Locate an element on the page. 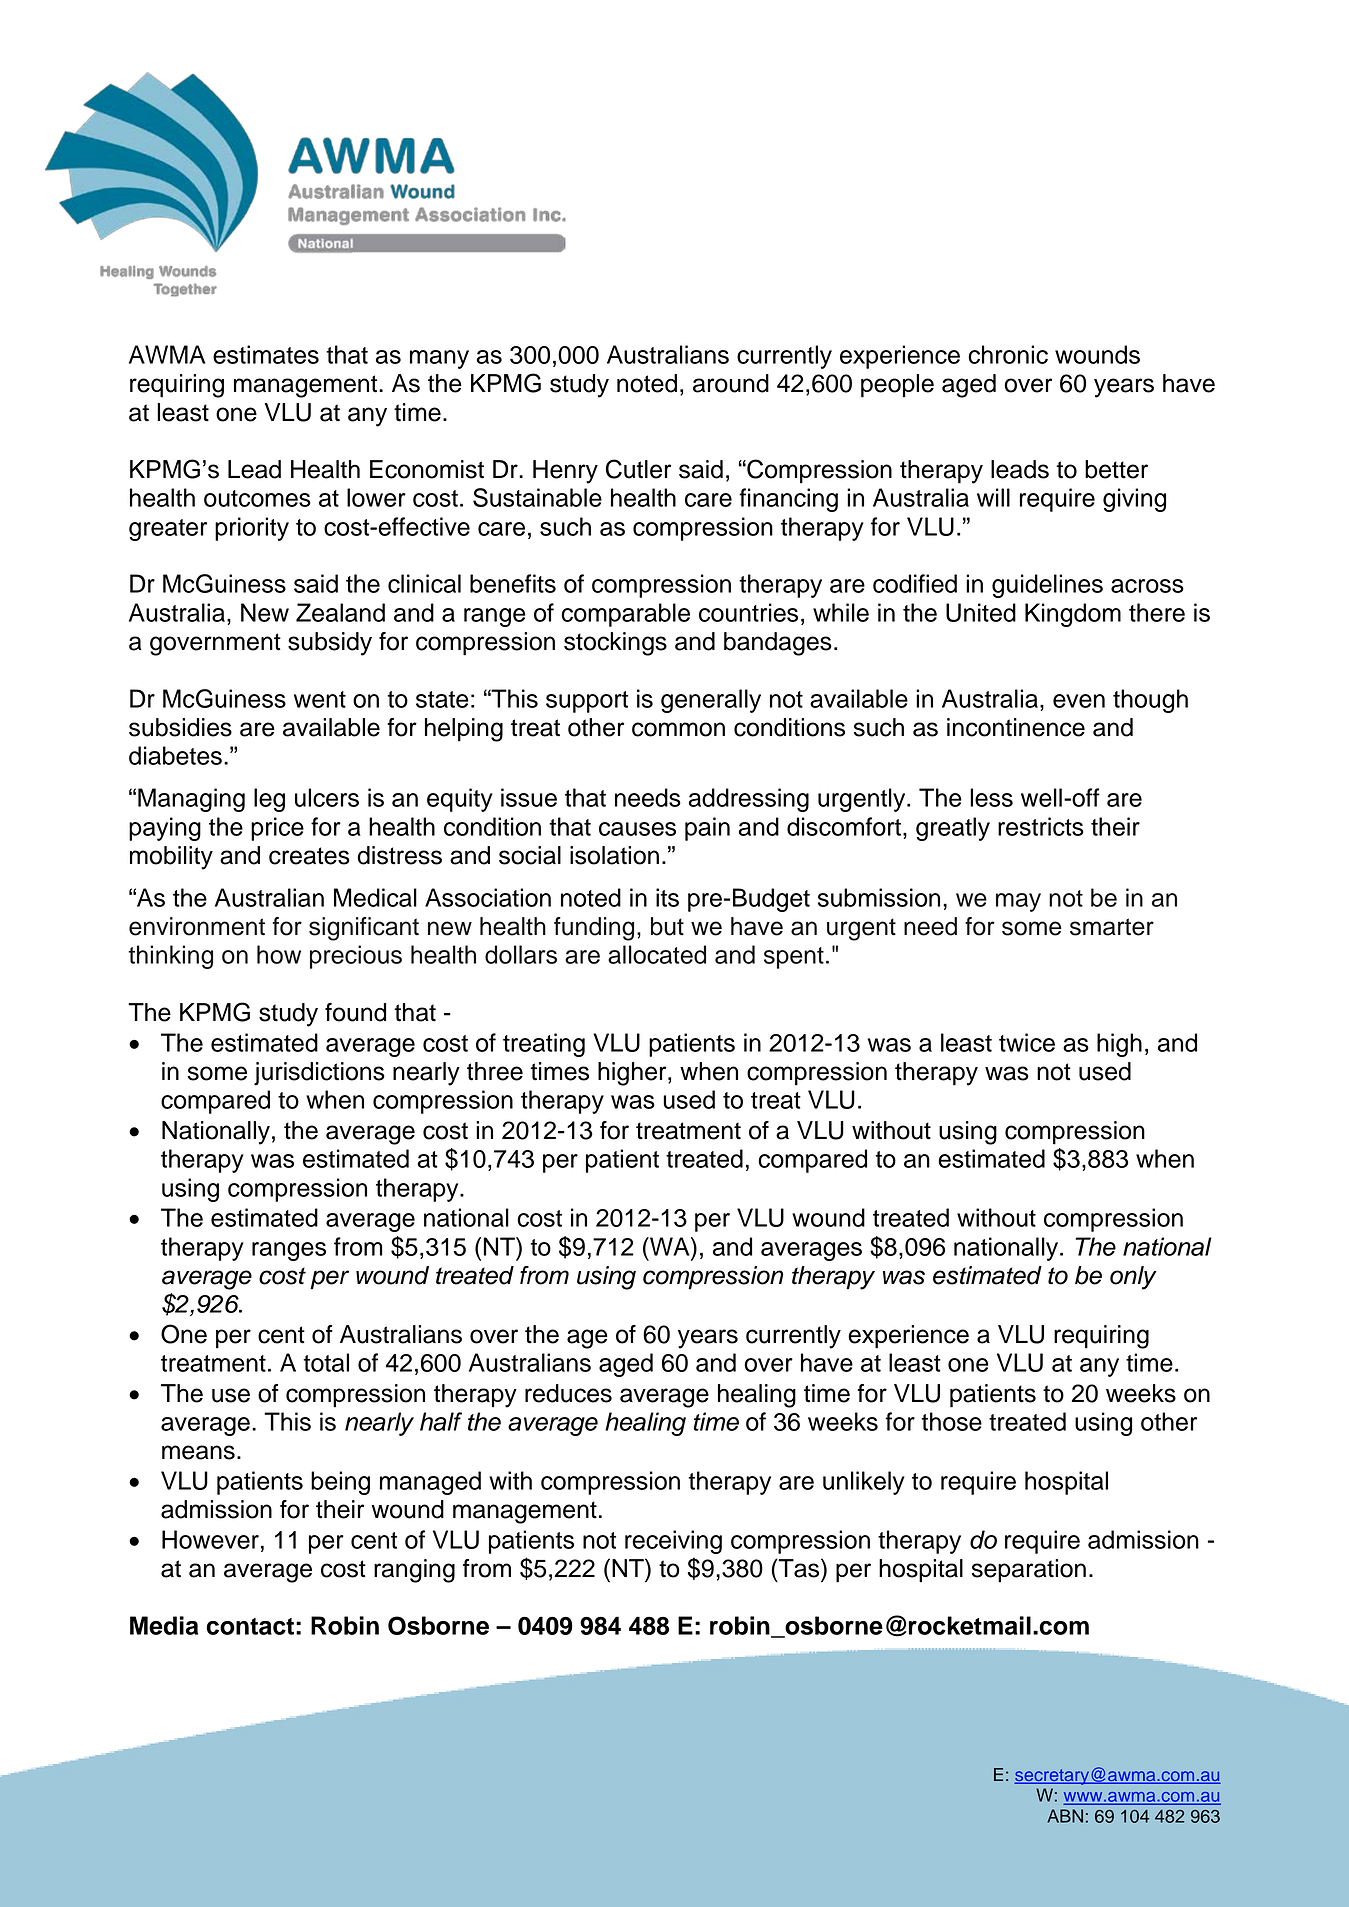 This document has width=1349, height=1907. twice is located at coordinates (1027, 1042).
